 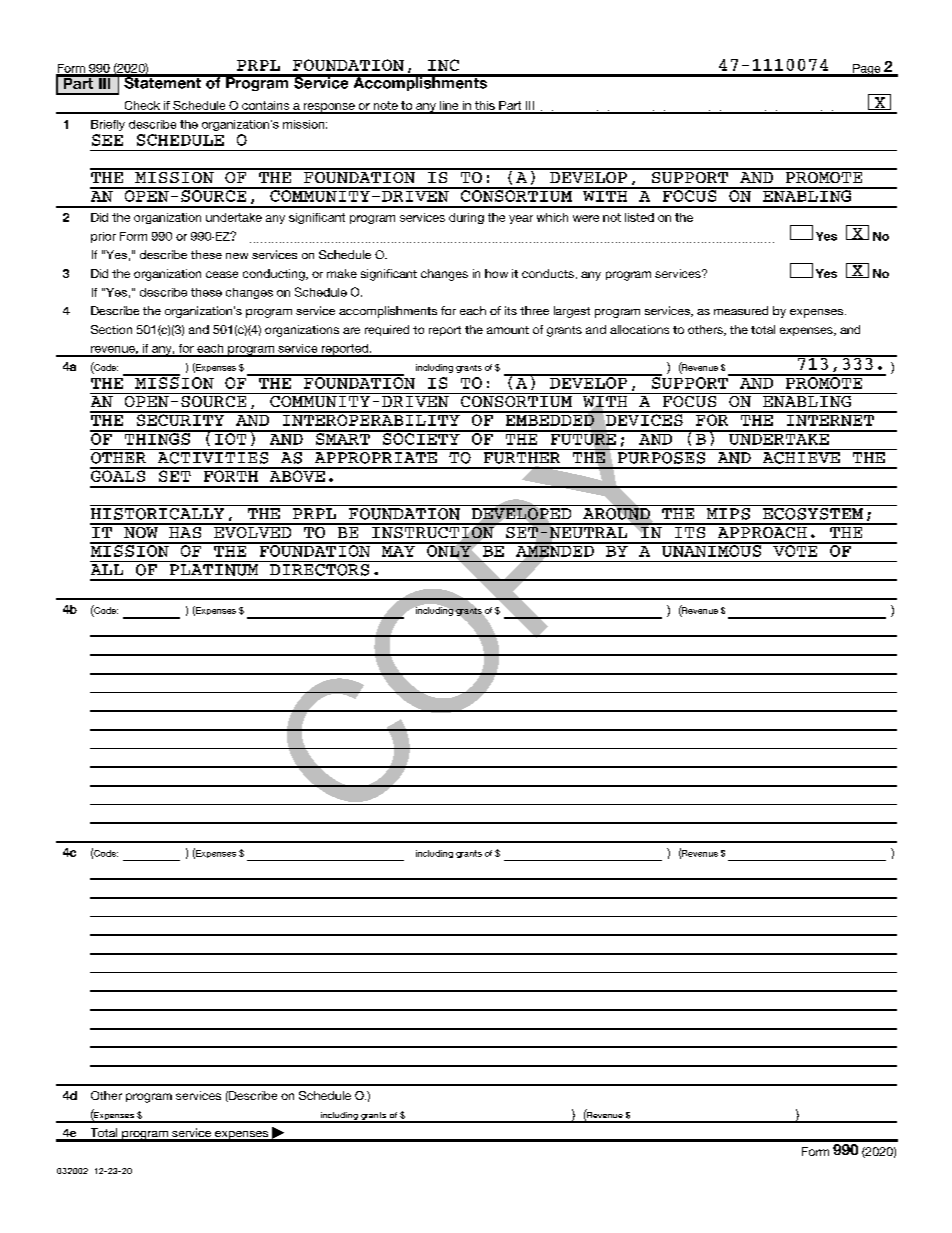 What do you see at coordinates (111, 329) in the image?
I see `Section` at bounding box center [111, 329].
